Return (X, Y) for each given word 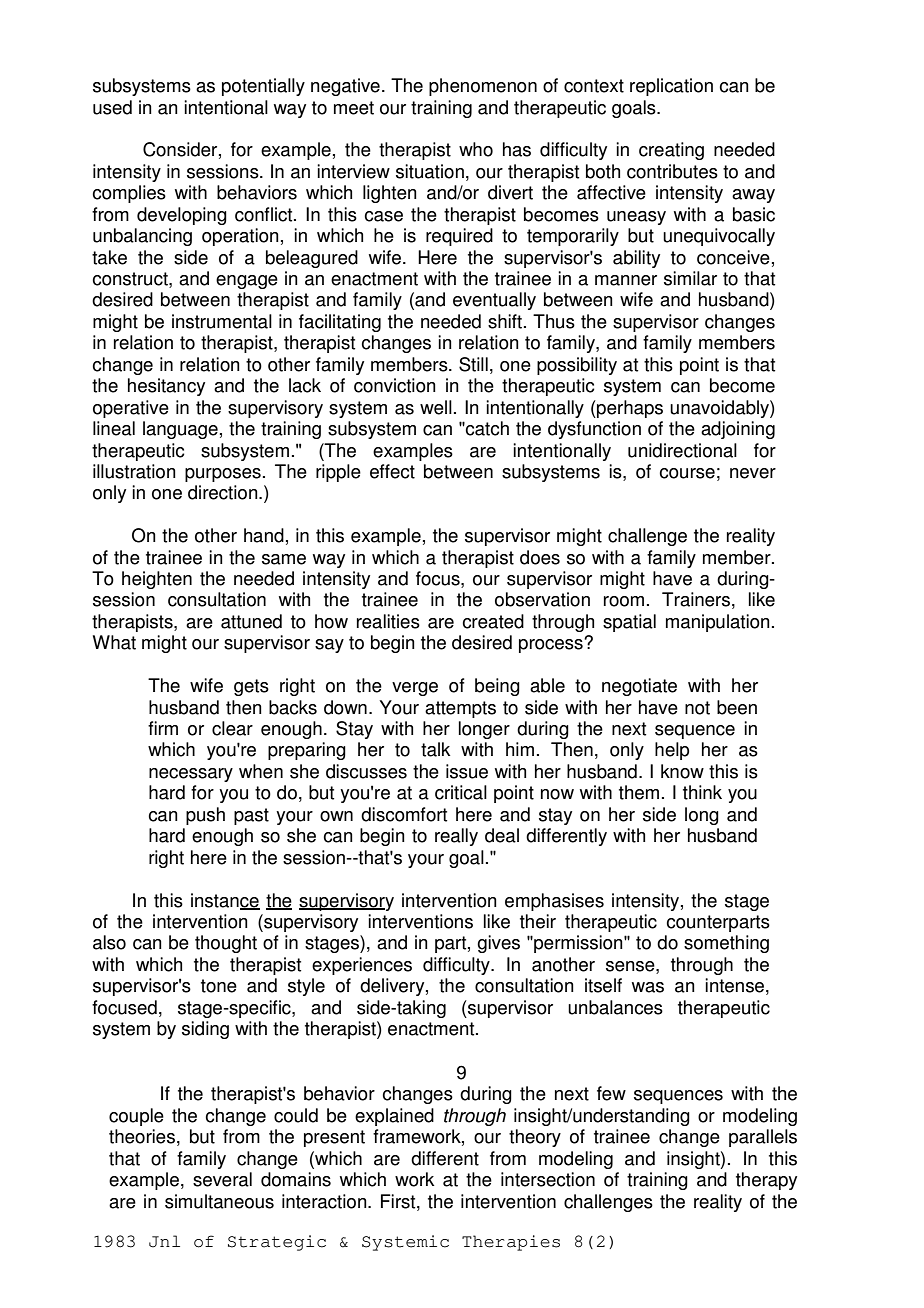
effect (392, 471)
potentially (263, 87)
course (687, 473)
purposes (223, 475)
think (702, 792)
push (205, 816)
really (456, 837)
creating (671, 151)
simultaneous (219, 1201)
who (476, 149)
